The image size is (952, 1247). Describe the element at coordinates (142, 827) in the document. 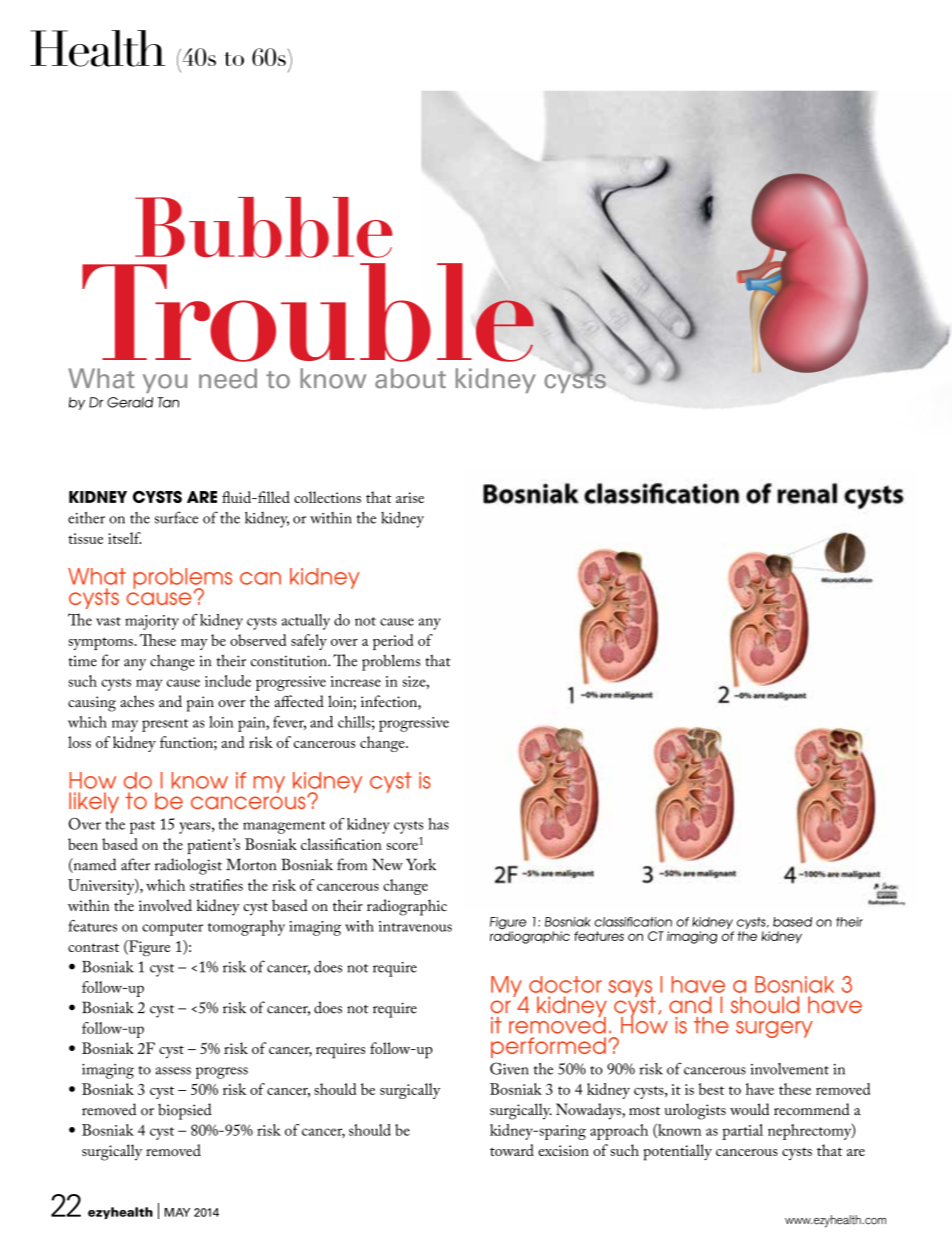

I see `past` at that location.
